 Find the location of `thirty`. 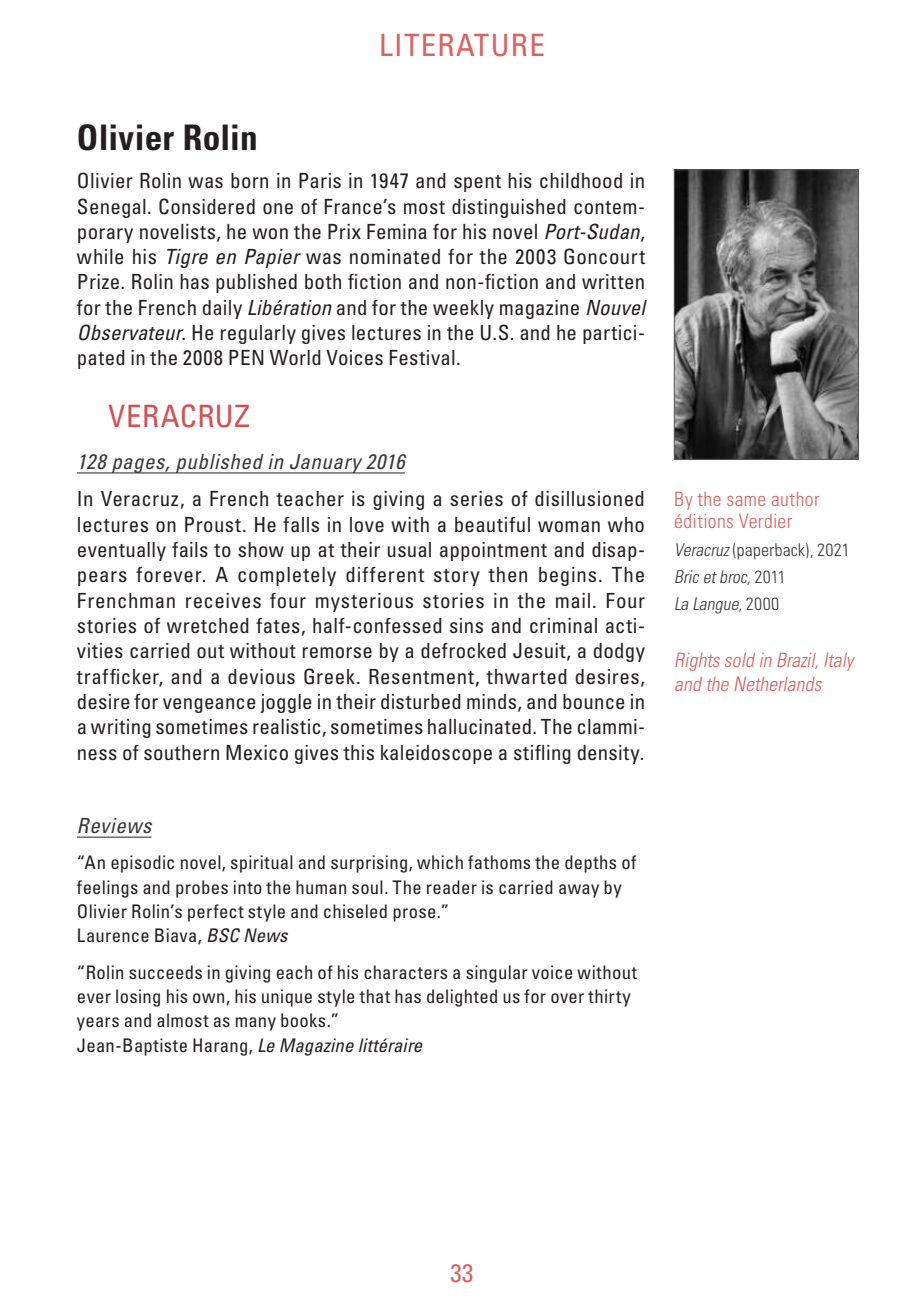

thirty is located at coordinates (609, 998).
